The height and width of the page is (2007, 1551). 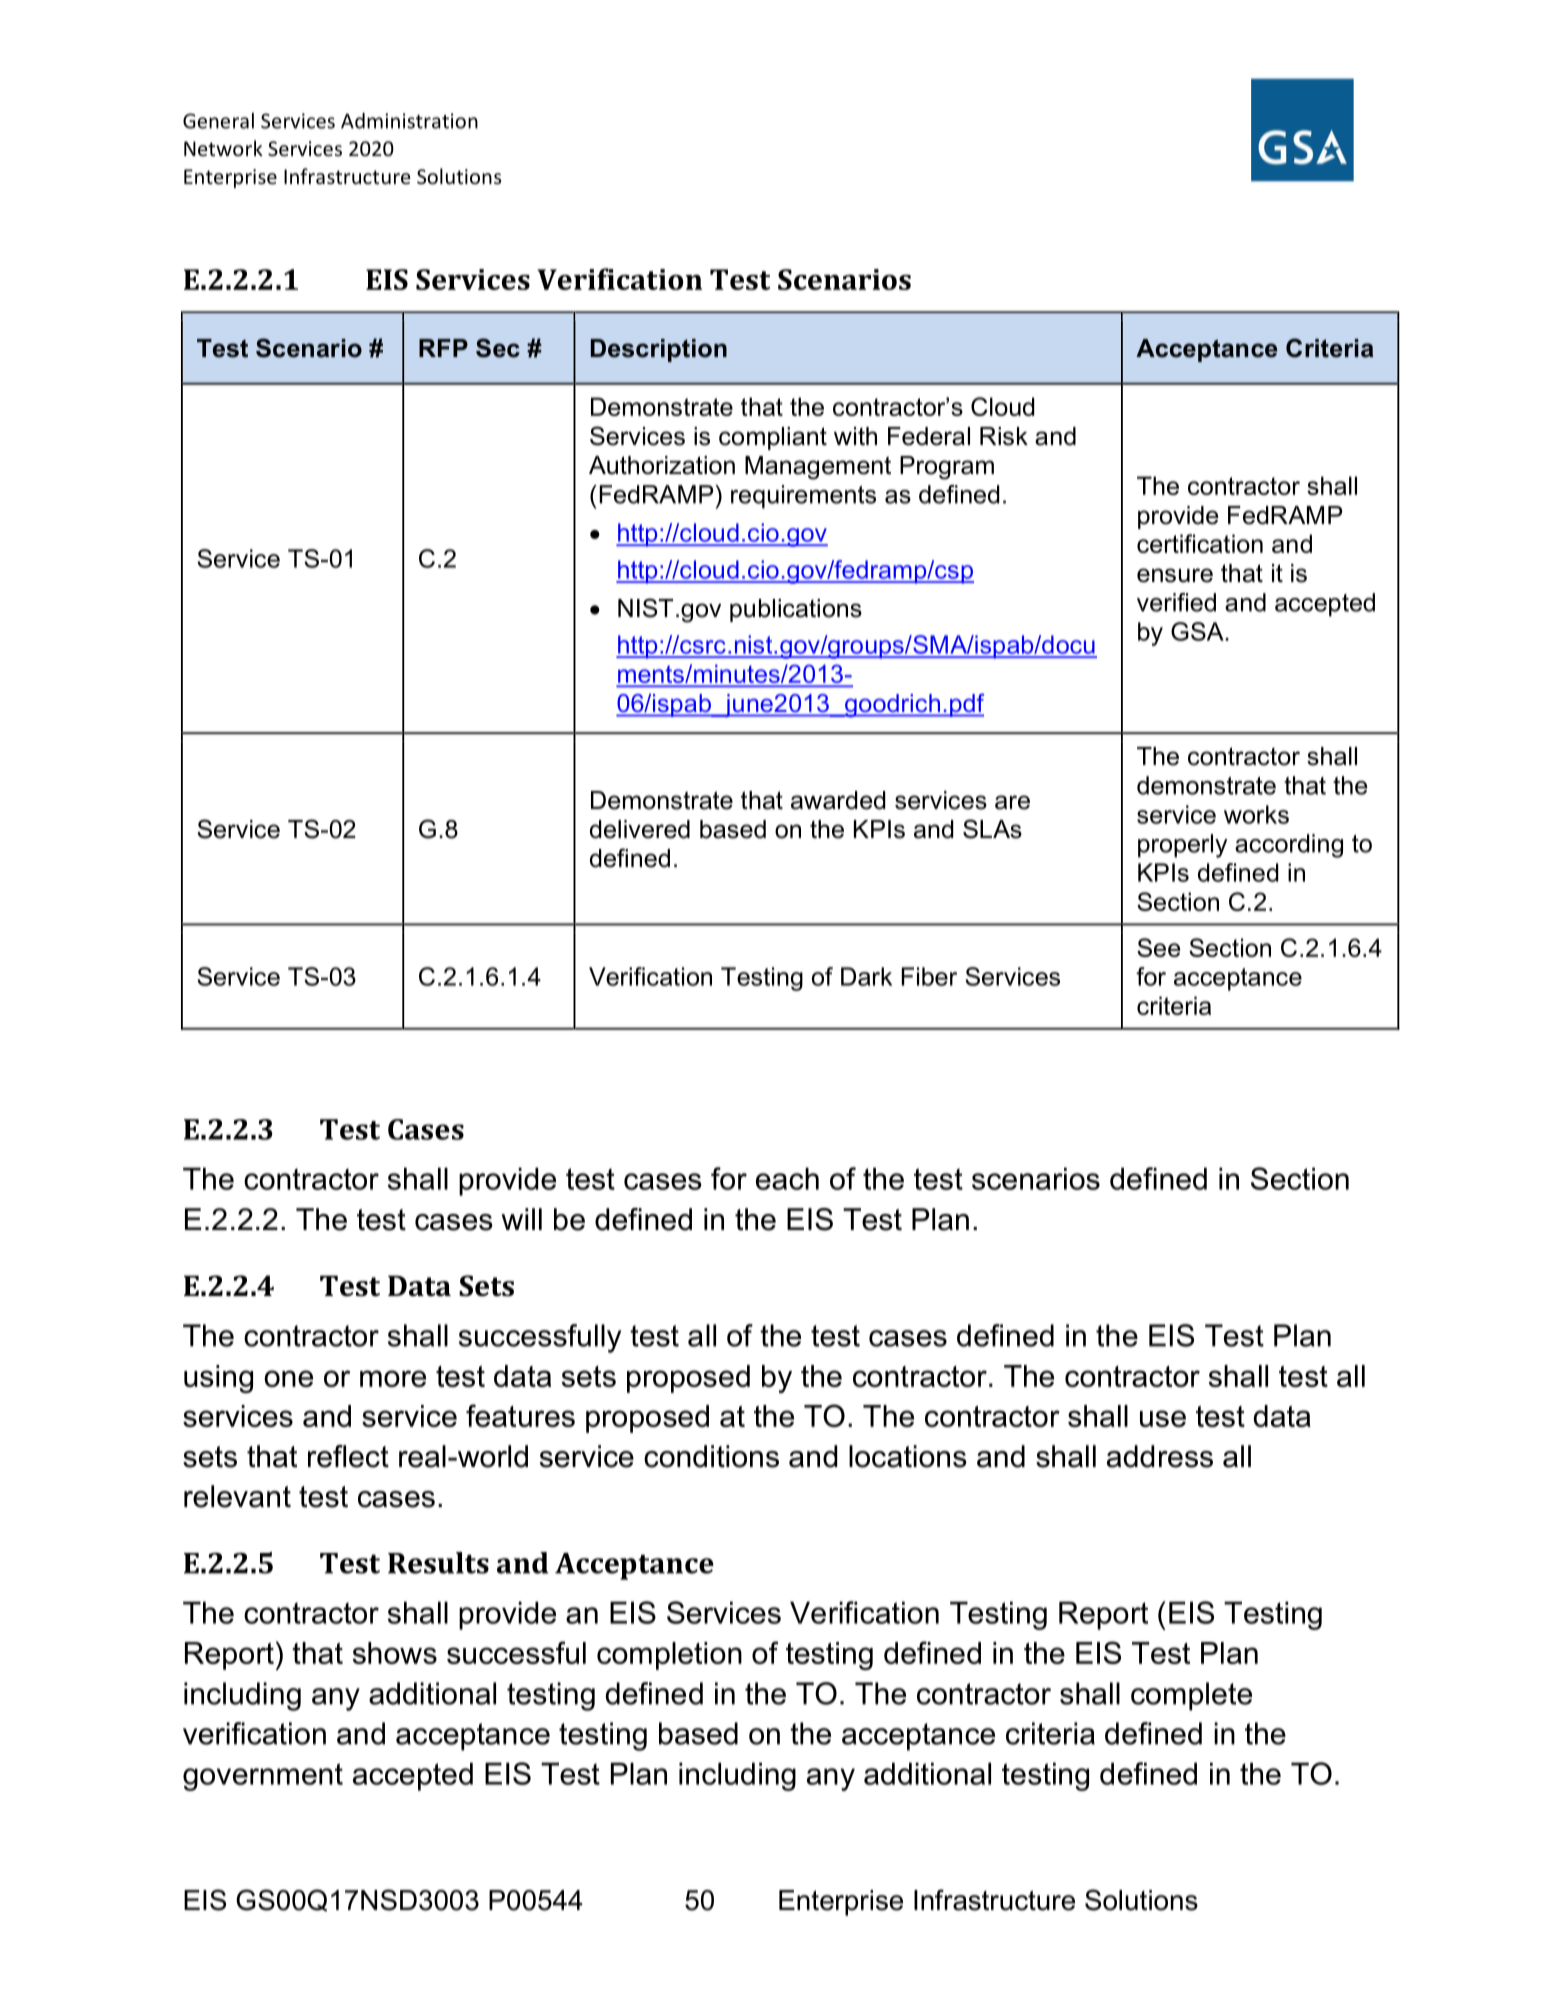 What do you see at coordinates (796, 610) in the page?
I see `publications` at bounding box center [796, 610].
